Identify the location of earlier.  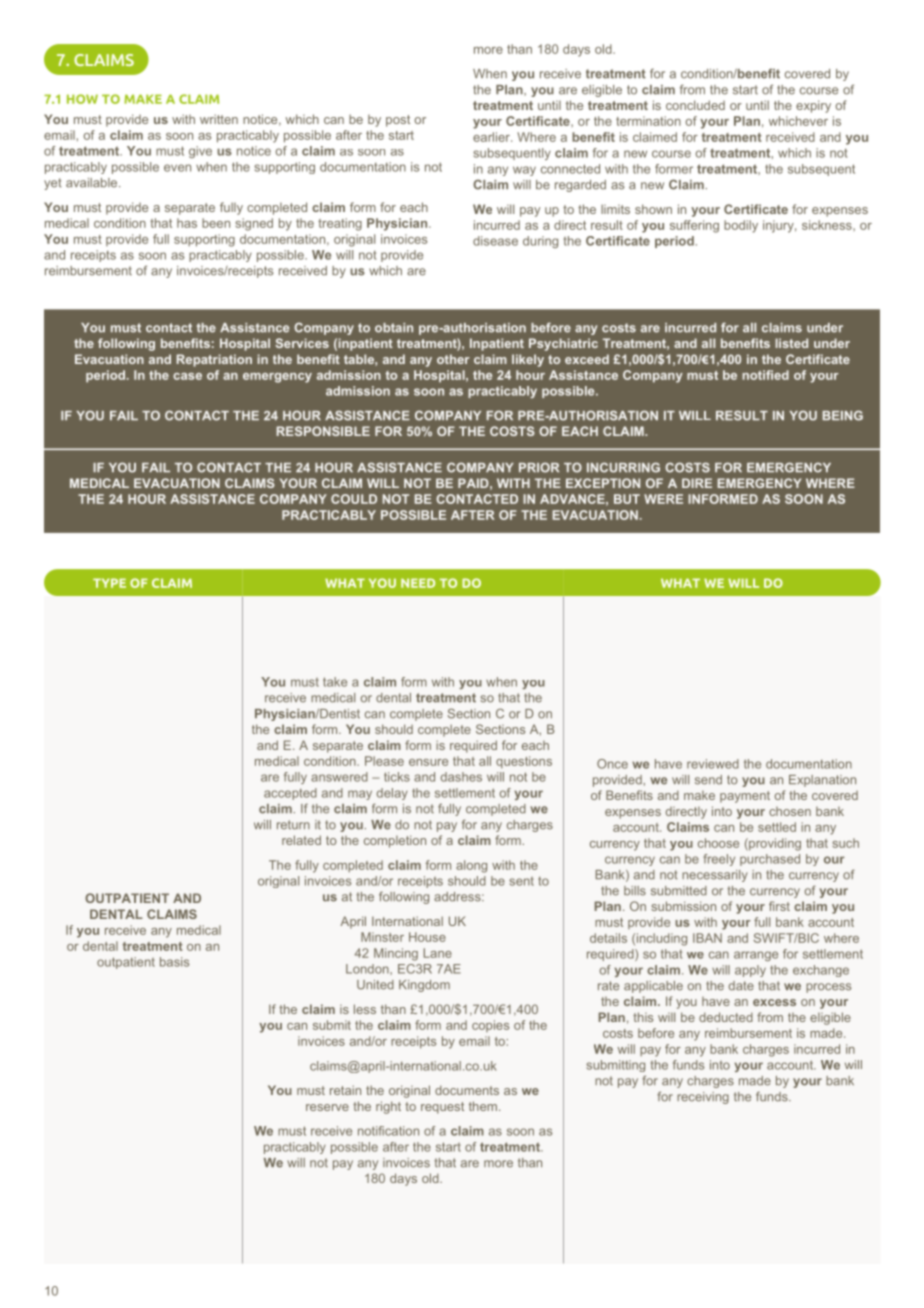
(492, 137).
